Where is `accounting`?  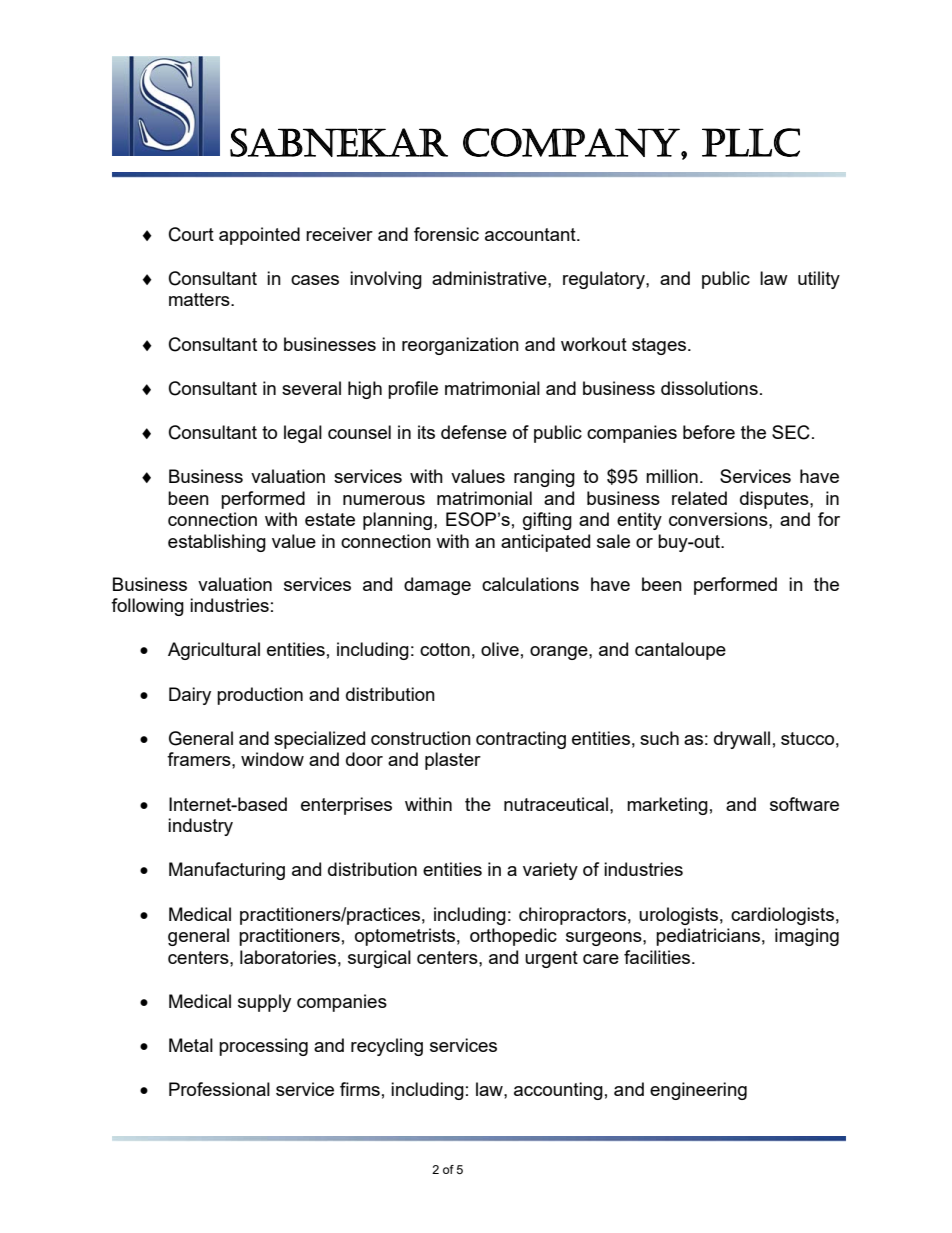 accounting is located at coordinates (558, 1091).
